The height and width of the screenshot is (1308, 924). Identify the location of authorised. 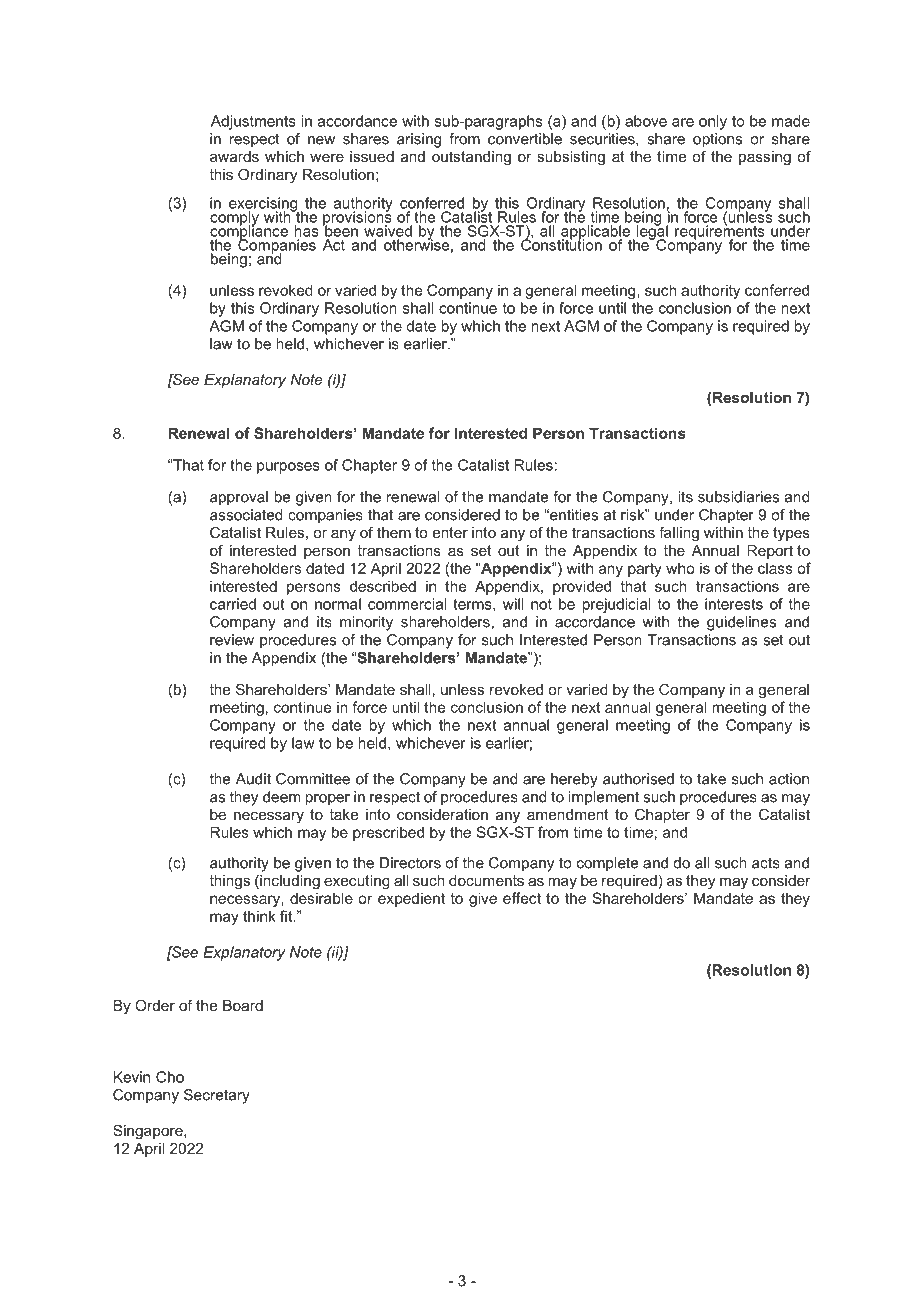
(638, 779).
